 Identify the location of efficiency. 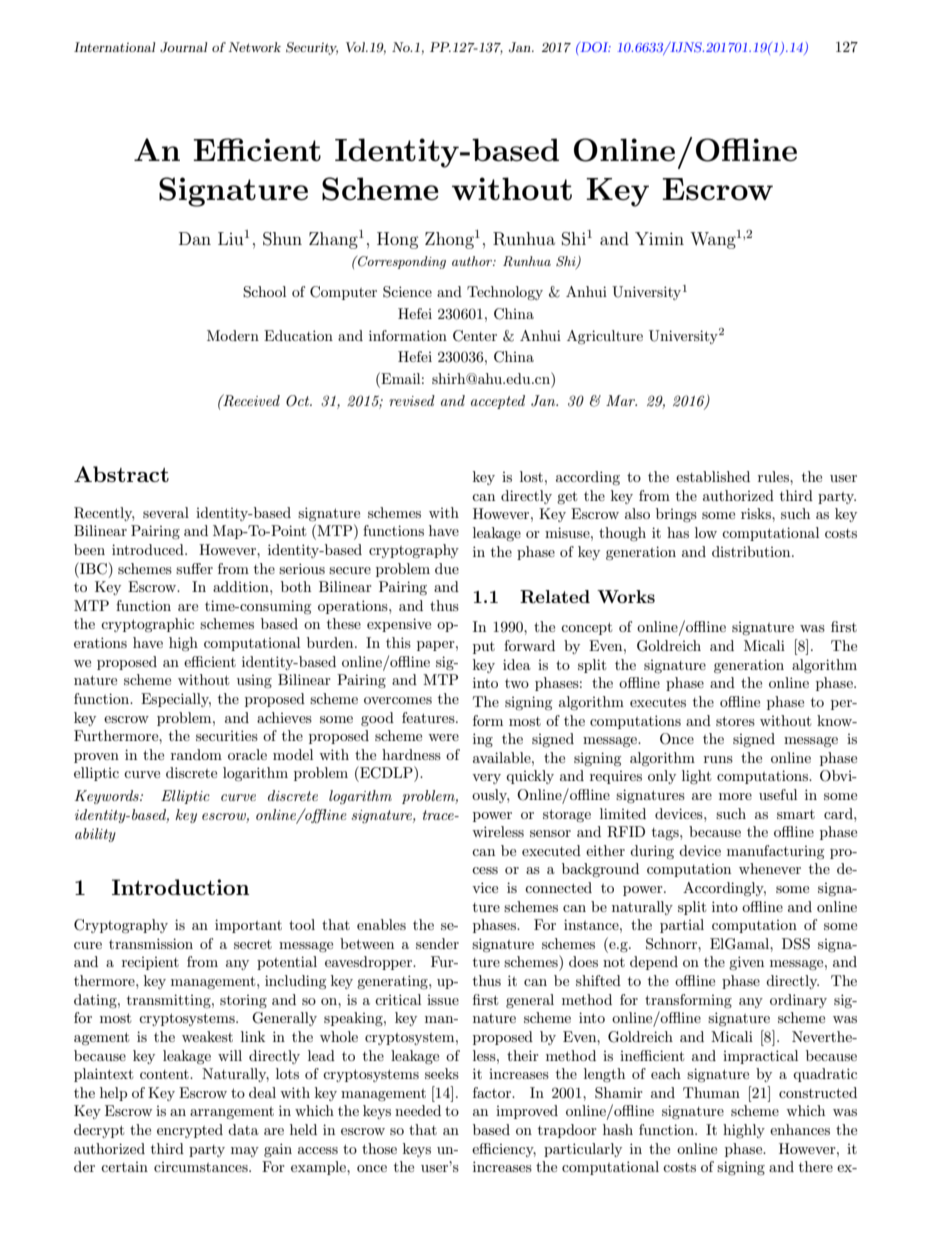
(504, 1150).
